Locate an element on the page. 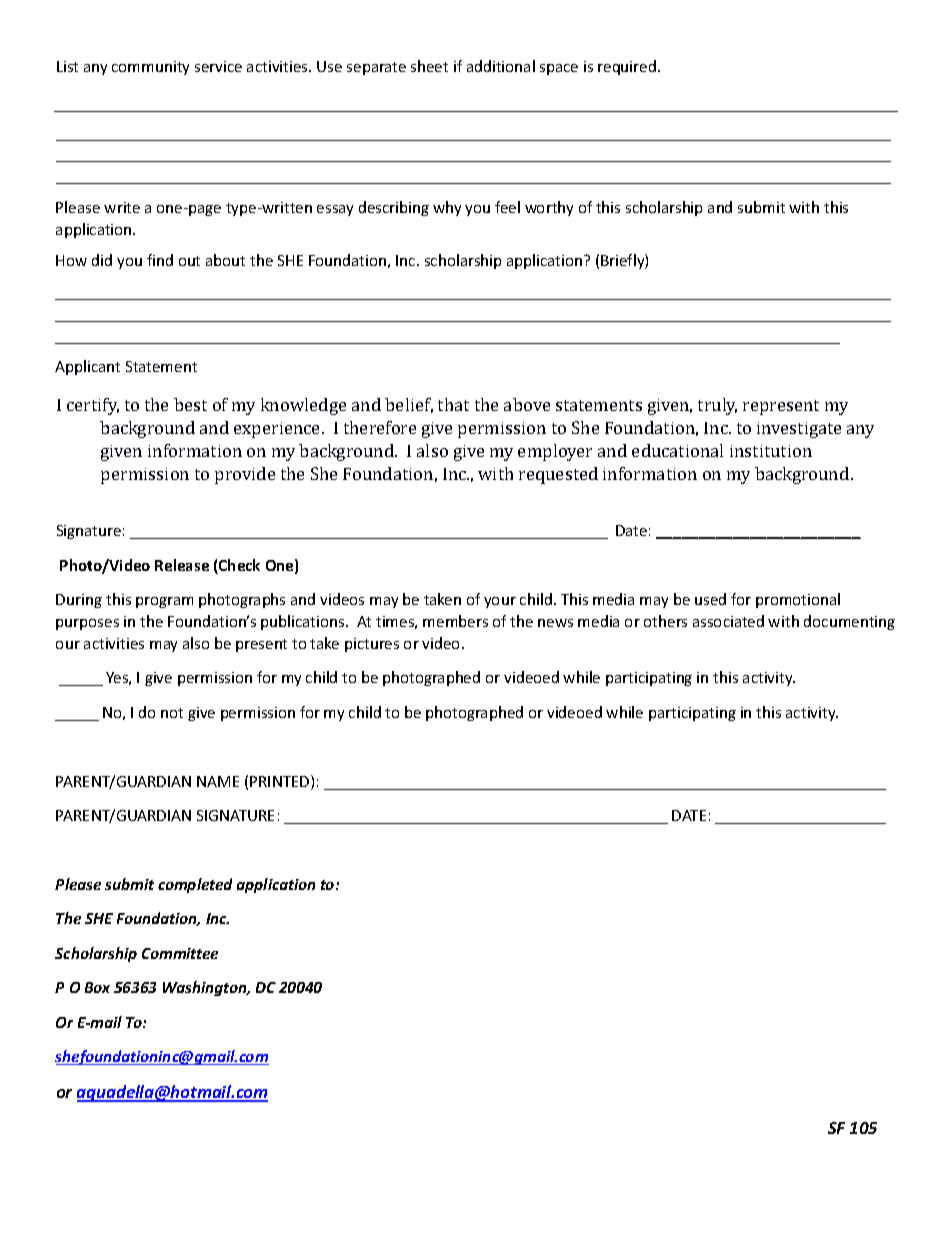 The image size is (952, 1233). used is located at coordinates (710, 599).
